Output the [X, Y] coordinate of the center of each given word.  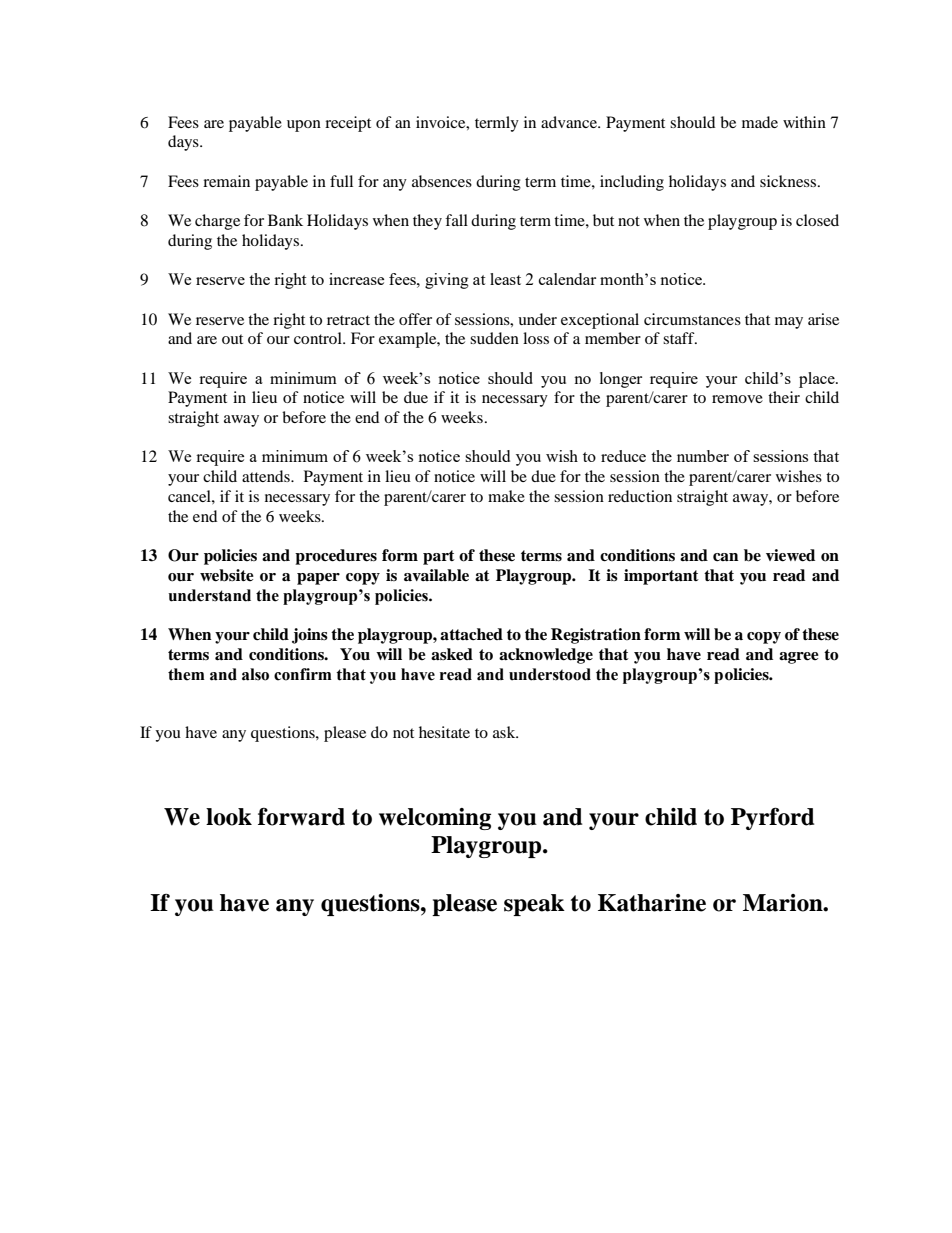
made [760, 122]
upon [304, 126]
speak [534, 905]
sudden [494, 338]
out [232, 339]
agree [799, 658]
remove [737, 399]
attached [471, 634]
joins [310, 636]
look [229, 817]
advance [570, 122]
